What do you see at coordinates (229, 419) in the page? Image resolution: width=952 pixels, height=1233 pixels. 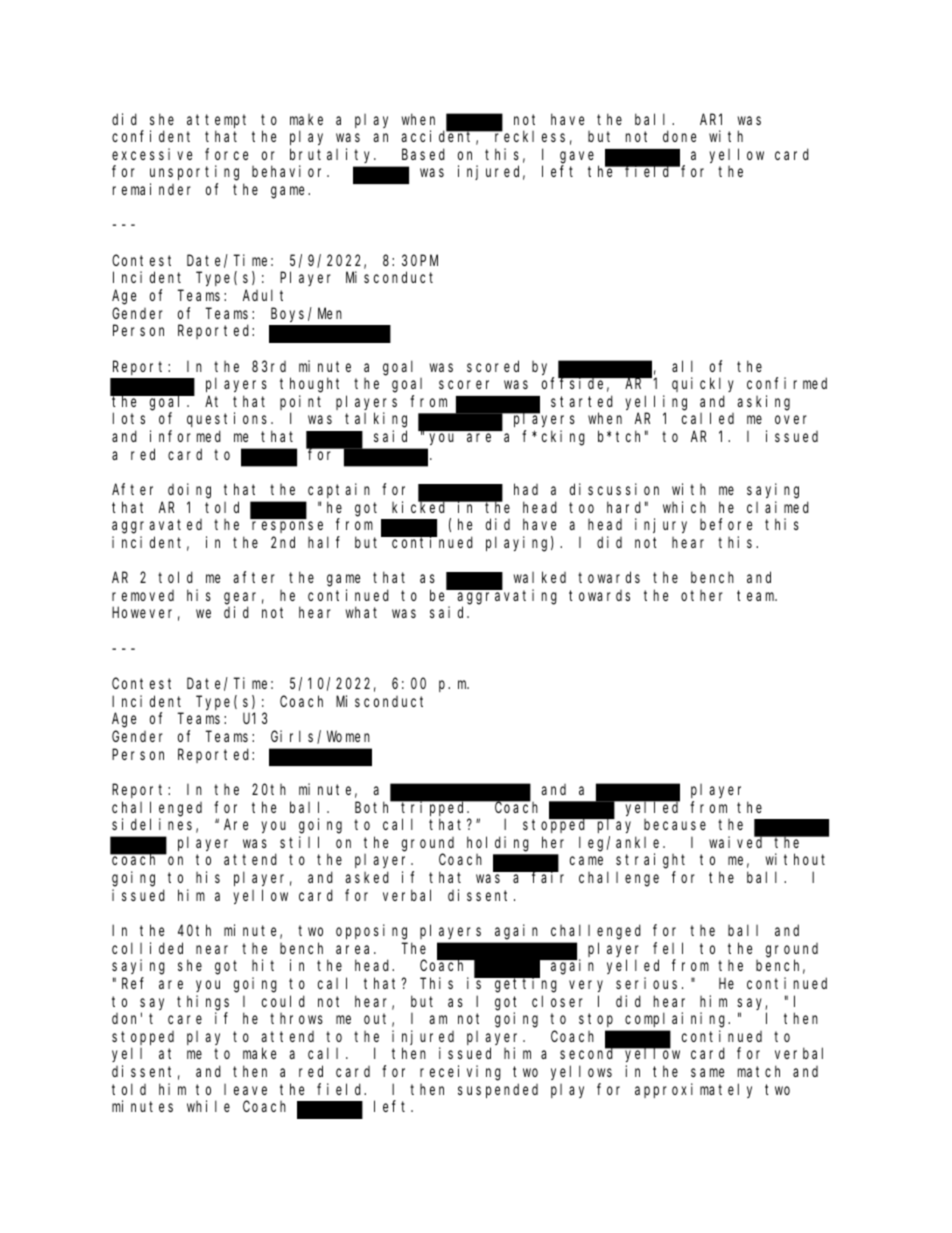 I see `questions` at bounding box center [229, 419].
